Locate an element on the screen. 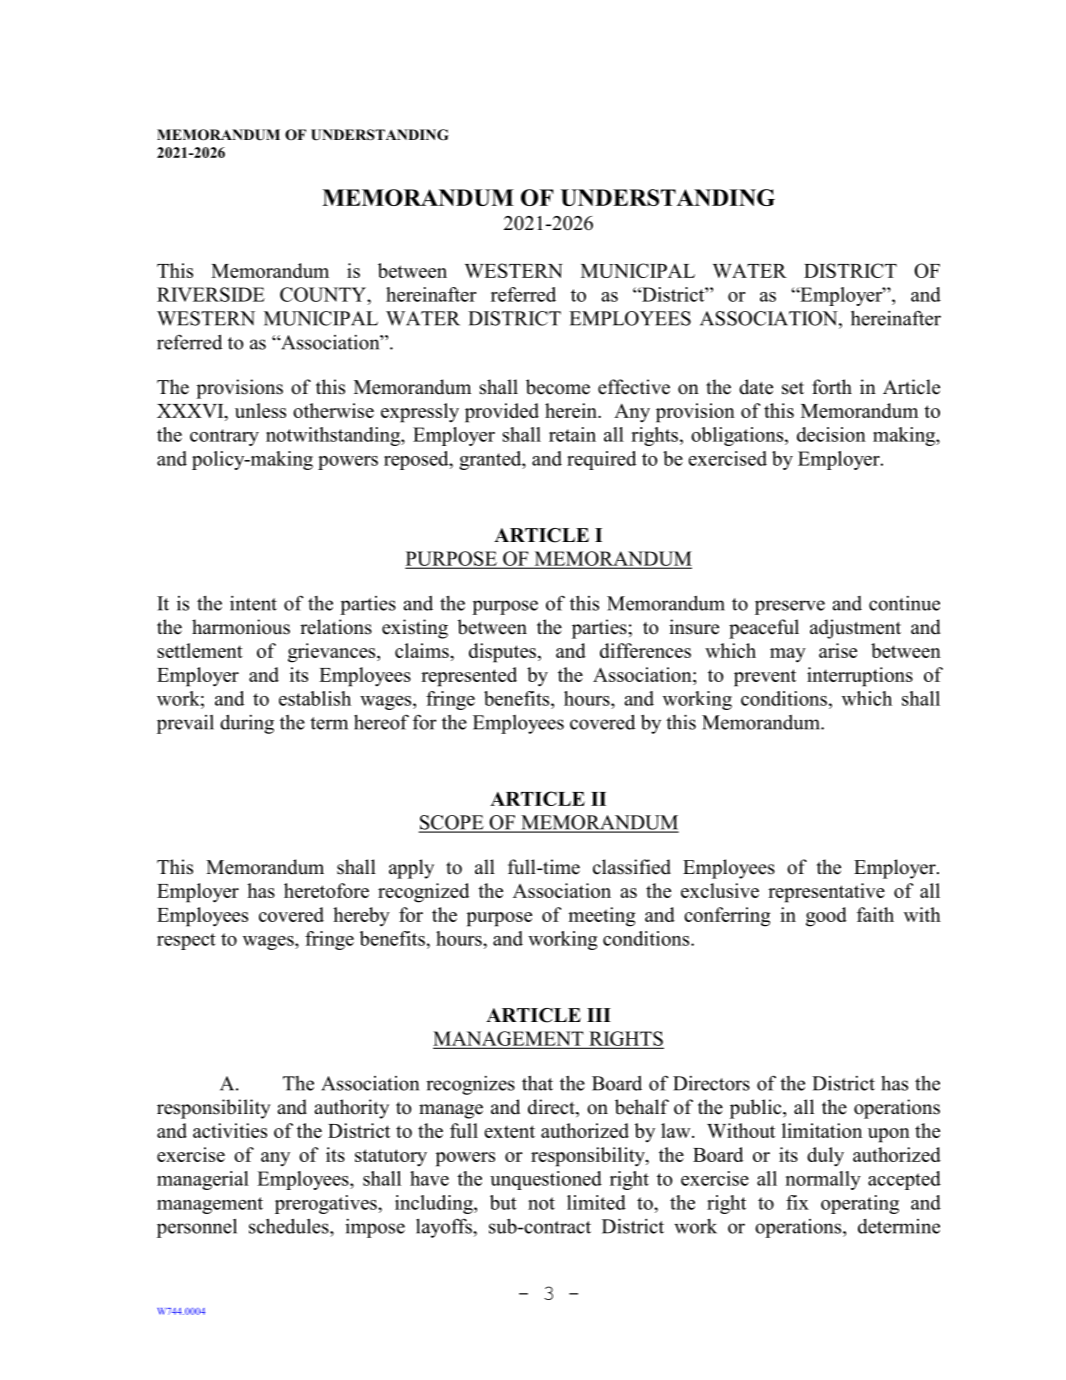 The height and width of the screenshot is (1380, 1066). SCOPE is located at coordinates (452, 823).
